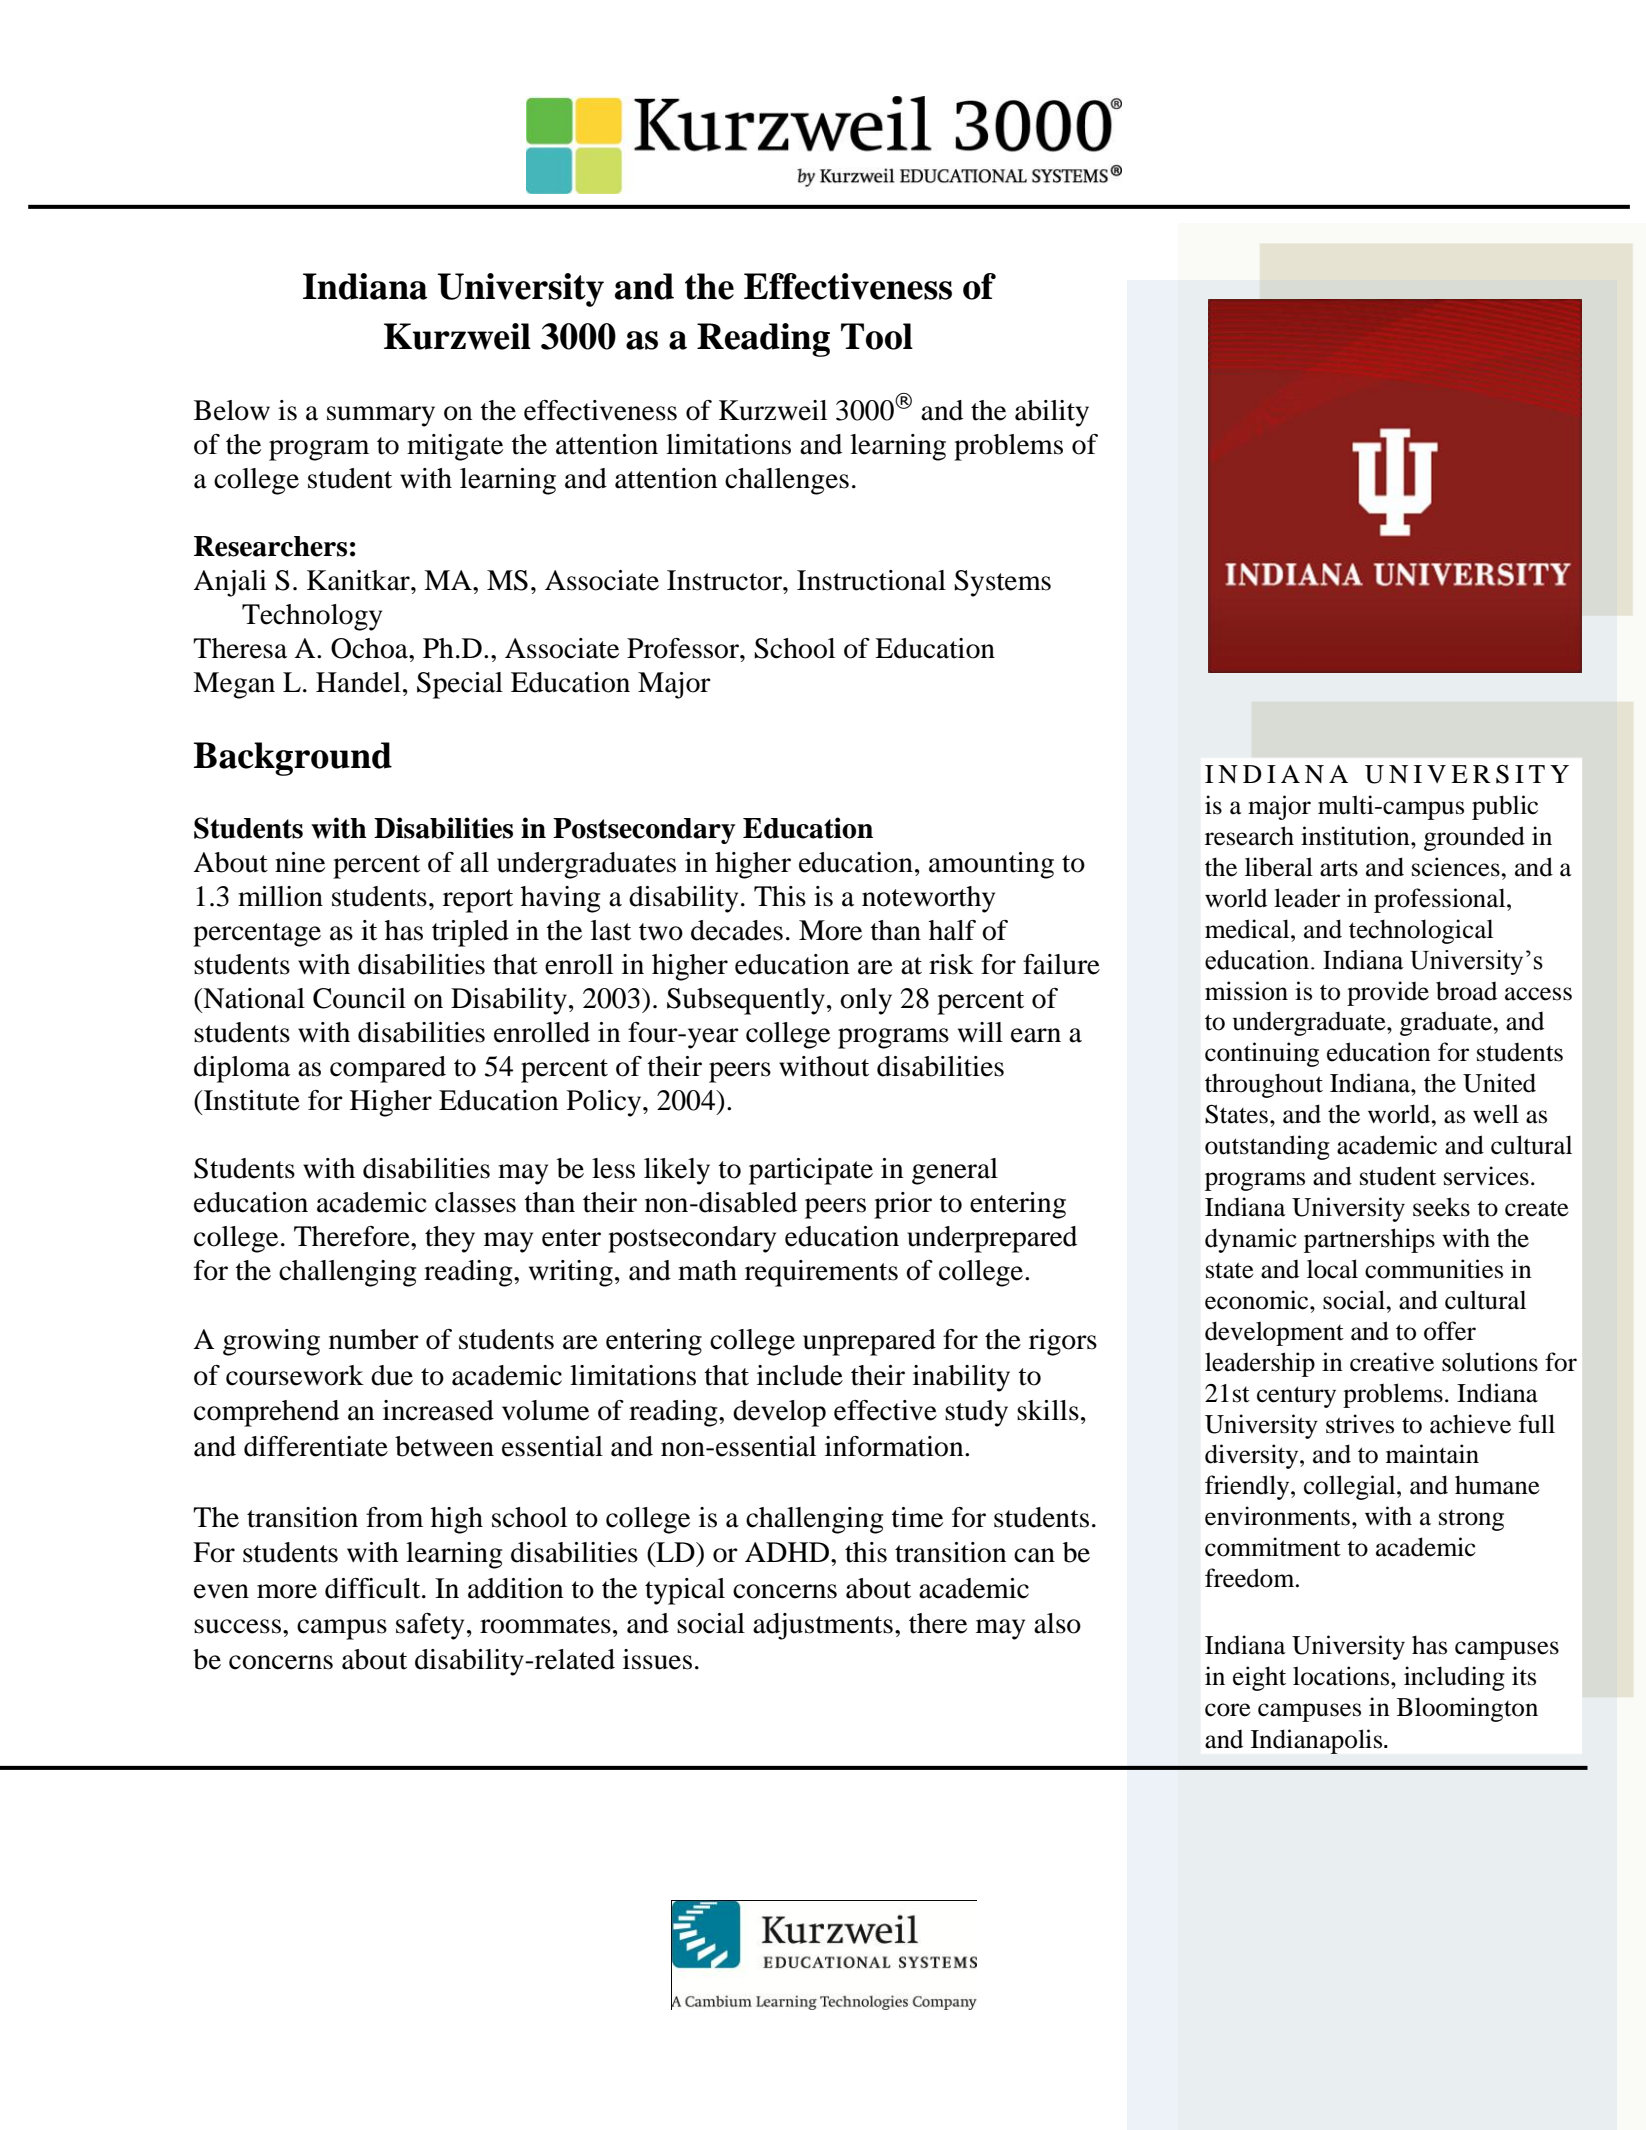  What do you see at coordinates (877, 336) in the page?
I see `Tool` at bounding box center [877, 336].
